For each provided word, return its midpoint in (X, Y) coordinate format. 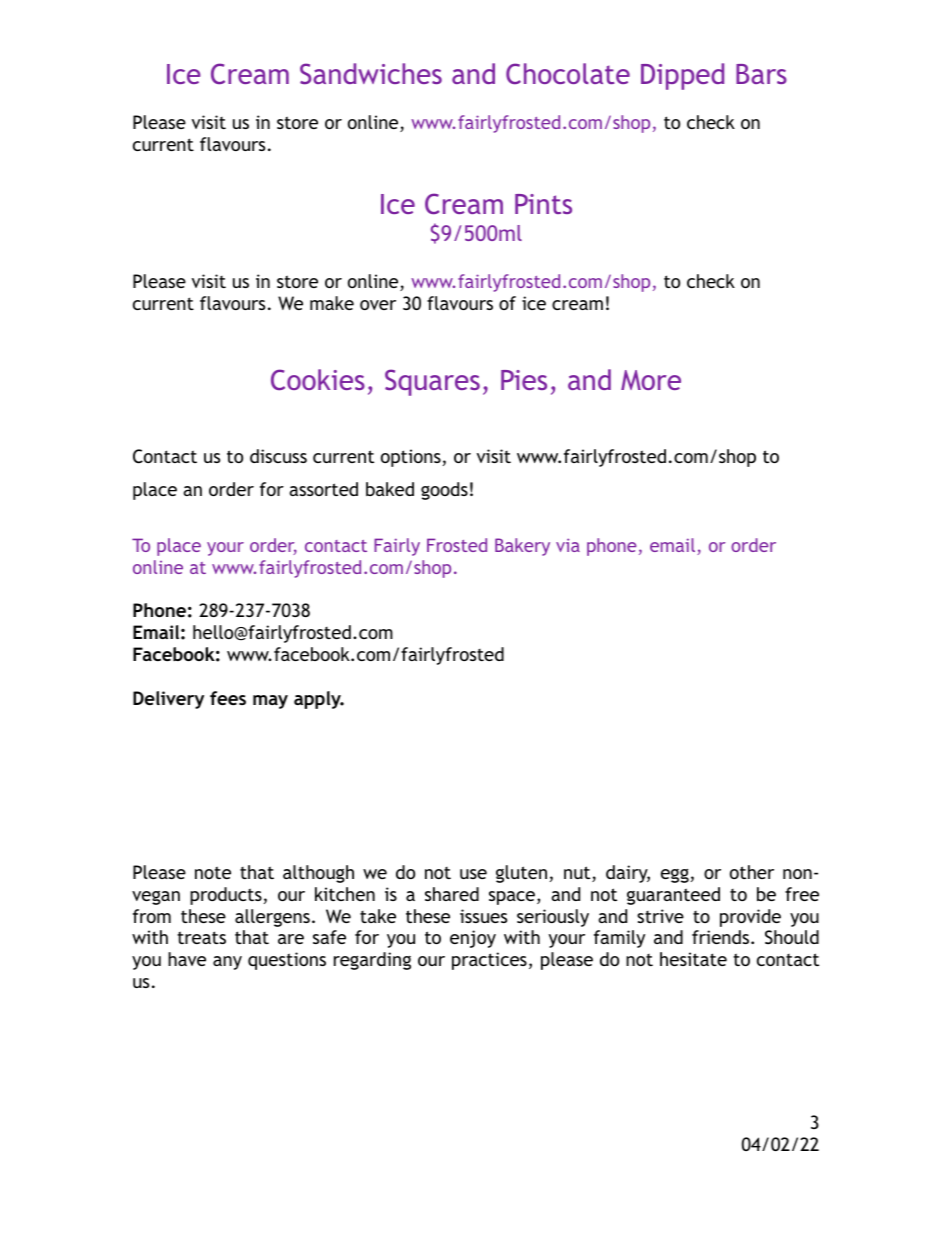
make (332, 303)
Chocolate (568, 73)
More (651, 380)
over (378, 305)
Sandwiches (371, 74)
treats (201, 937)
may (270, 702)
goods (444, 491)
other (752, 872)
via (568, 545)
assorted (323, 489)
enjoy (473, 939)
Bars (761, 74)
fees (228, 698)
